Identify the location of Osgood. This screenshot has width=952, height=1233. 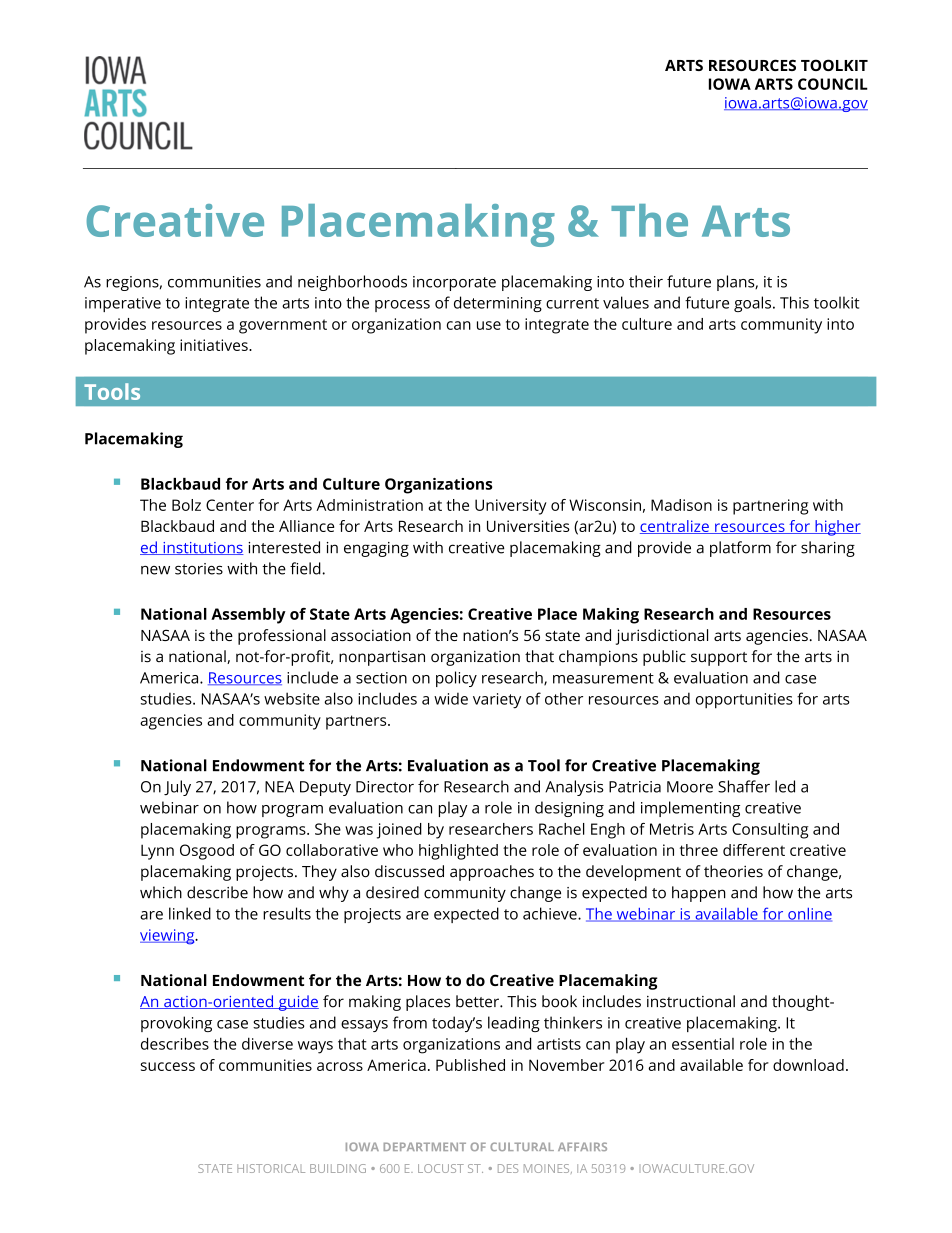
(207, 852).
